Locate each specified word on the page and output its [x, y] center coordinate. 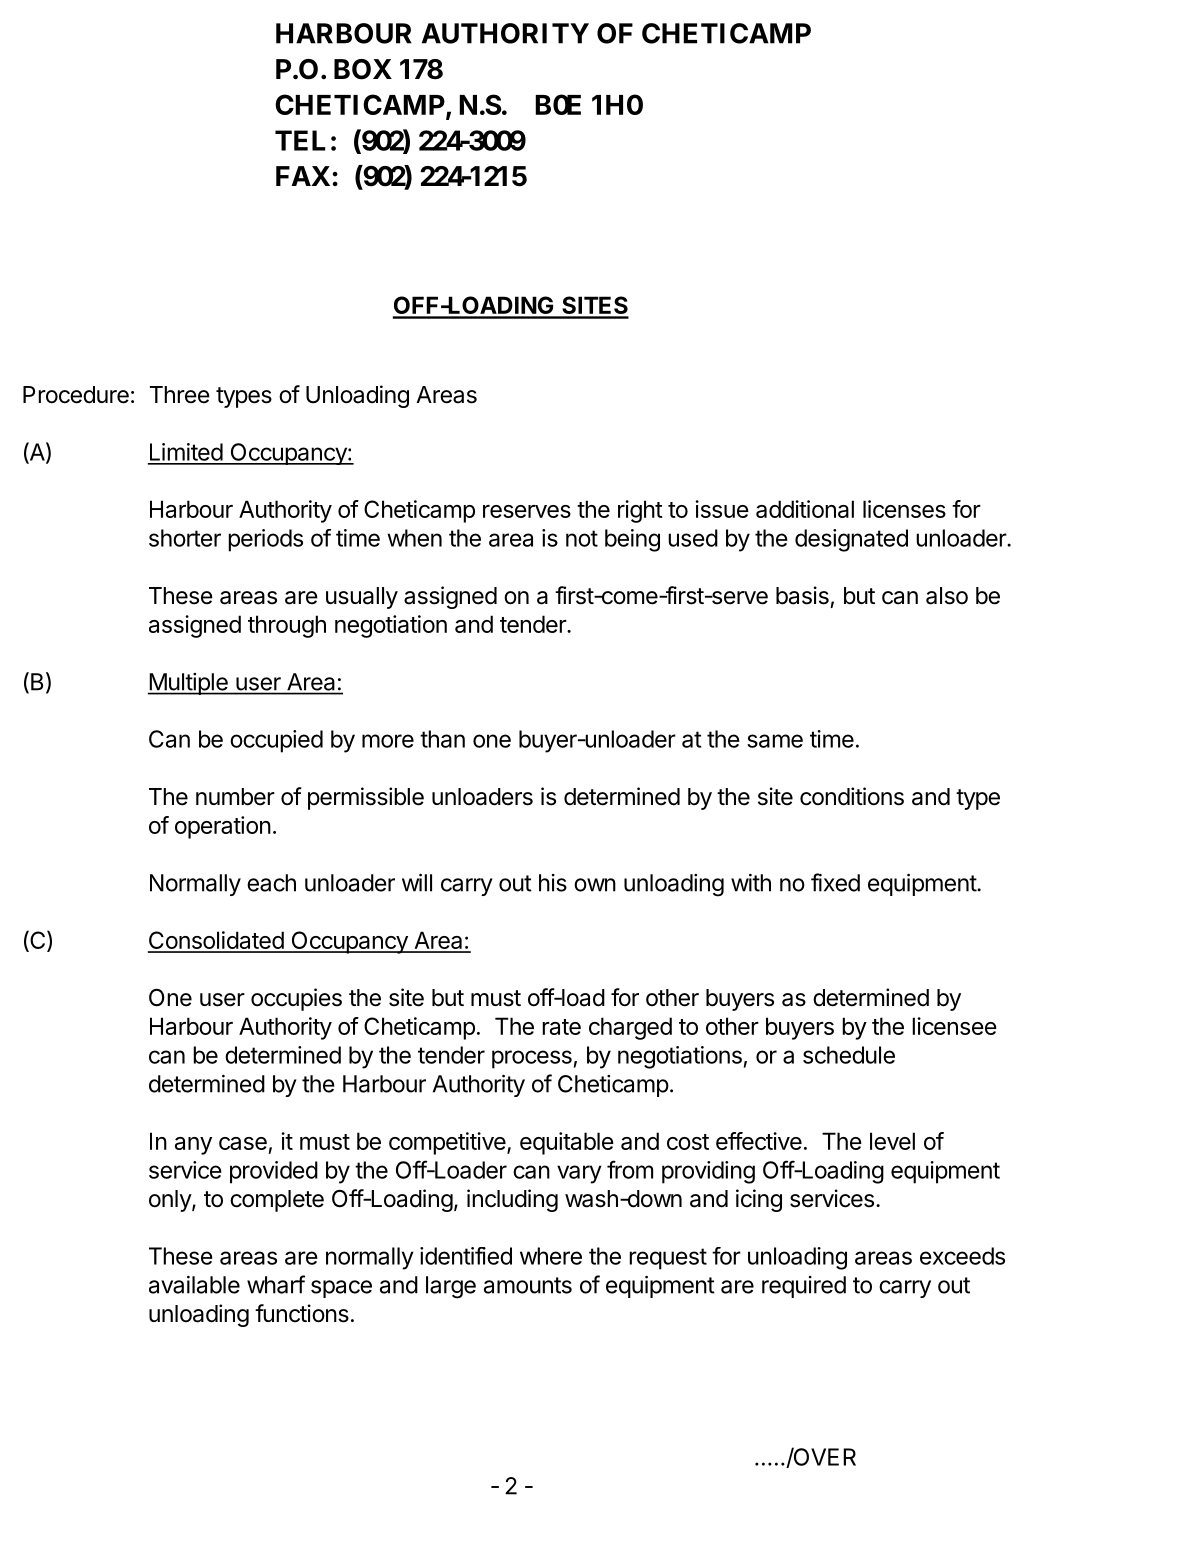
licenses [904, 509]
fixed [835, 882]
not [582, 538]
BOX [363, 69]
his [553, 883]
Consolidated [216, 941]
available [194, 1285]
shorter [185, 538]
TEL [300, 140]
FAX [303, 176]
